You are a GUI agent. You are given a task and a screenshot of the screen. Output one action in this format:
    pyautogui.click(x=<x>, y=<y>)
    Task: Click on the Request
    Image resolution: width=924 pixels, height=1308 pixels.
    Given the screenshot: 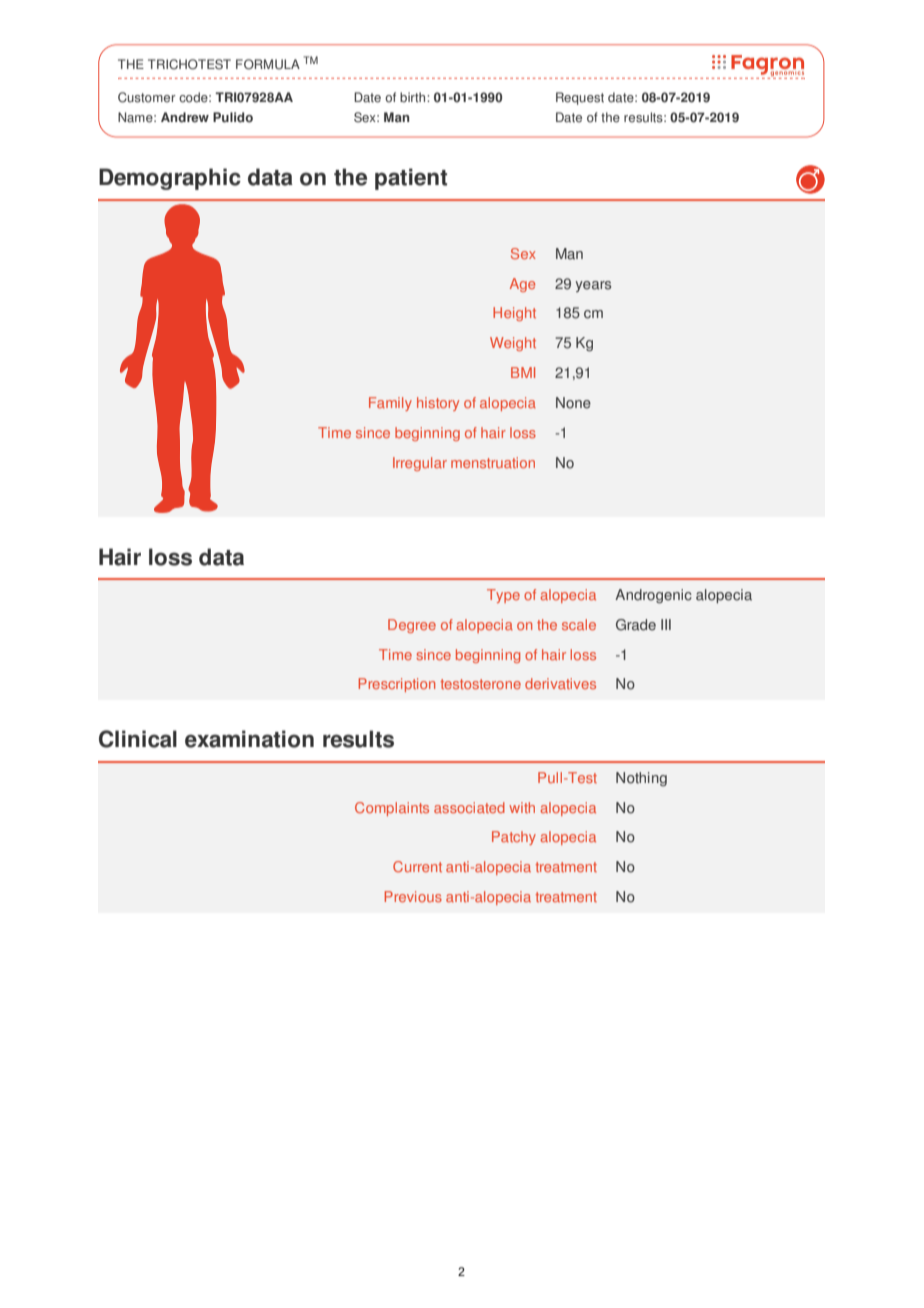 What is the action you would take?
    pyautogui.click(x=580, y=98)
